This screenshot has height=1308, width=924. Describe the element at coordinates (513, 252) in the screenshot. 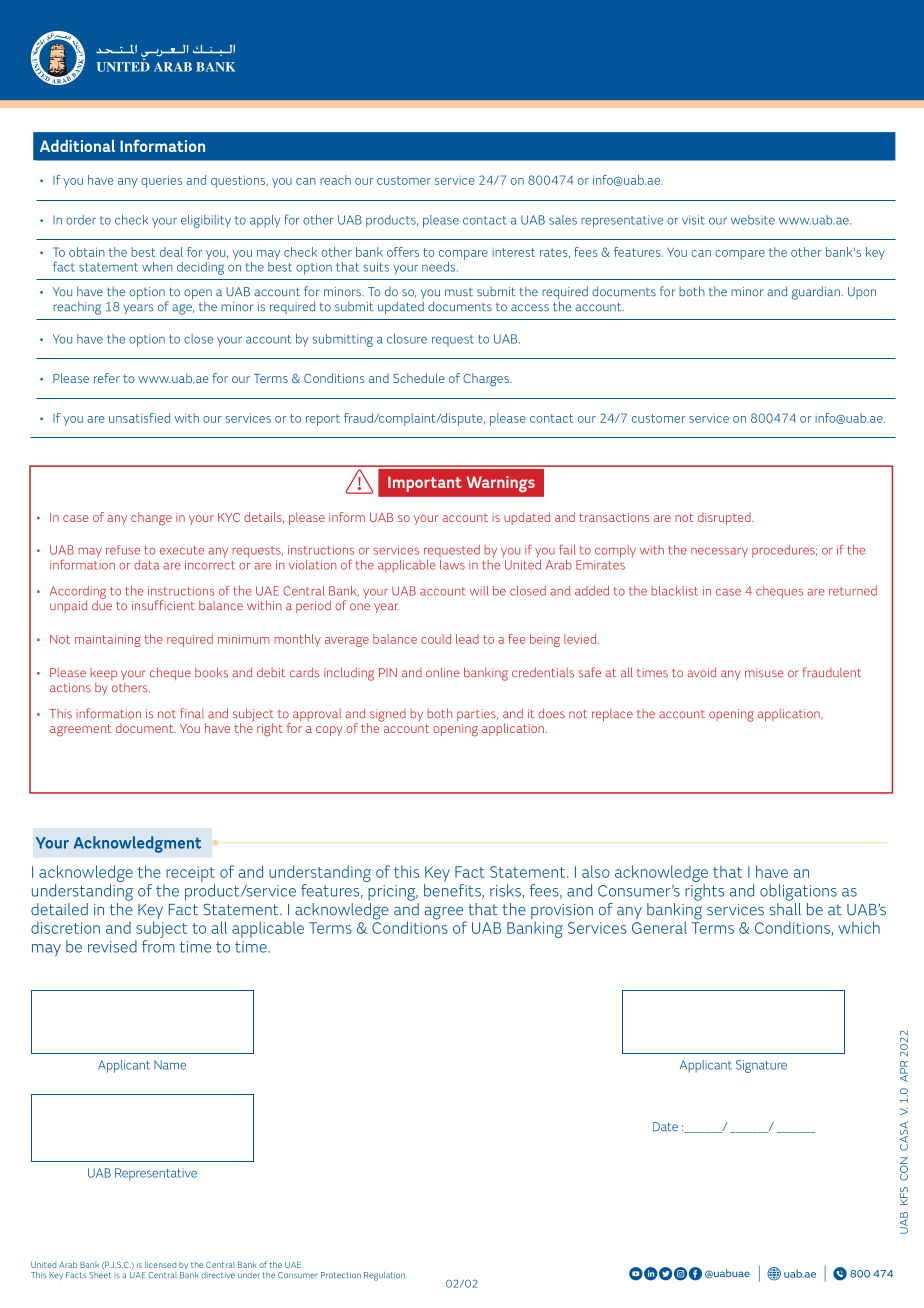

I see `interest` at that location.
